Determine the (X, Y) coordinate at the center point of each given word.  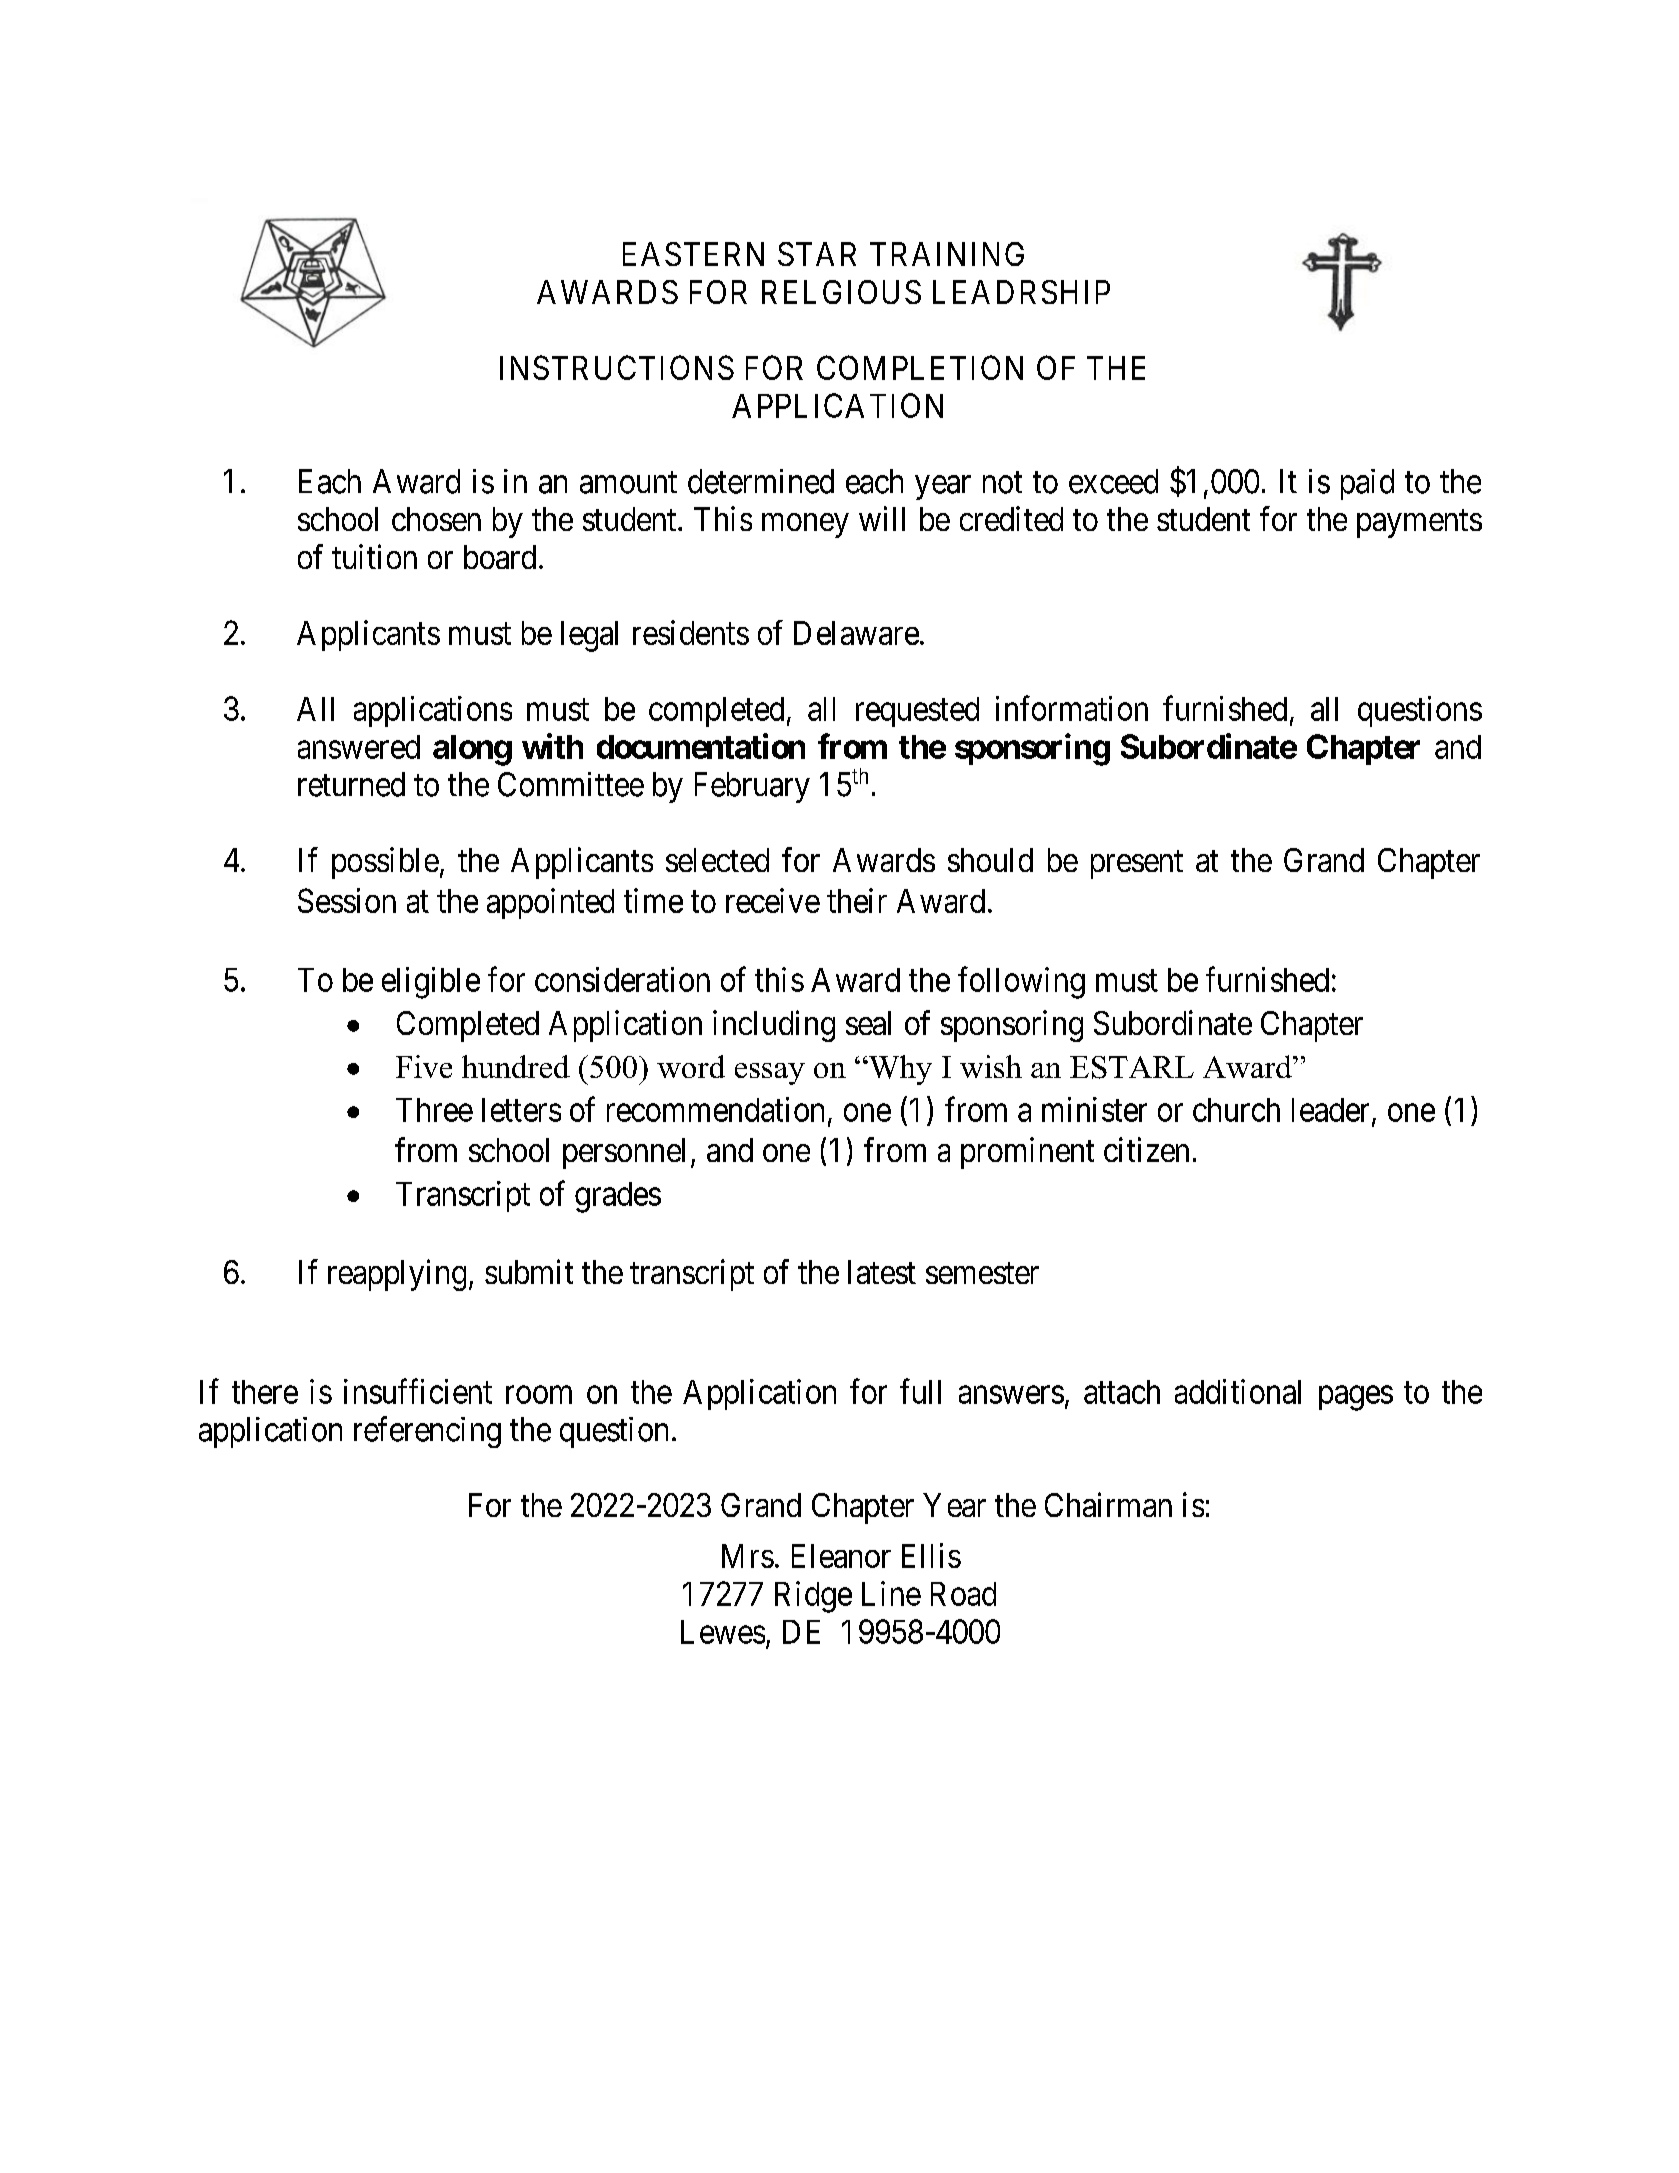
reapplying (397, 1275)
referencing (427, 1432)
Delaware (856, 633)
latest (882, 1272)
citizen (1146, 1149)
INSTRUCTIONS (617, 367)
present (1137, 864)
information (1072, 708)
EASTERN (693, 254)
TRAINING (947, 254)
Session (347, 900)
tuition (374, 556)
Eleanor (841, 1556)
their (857, 900)
